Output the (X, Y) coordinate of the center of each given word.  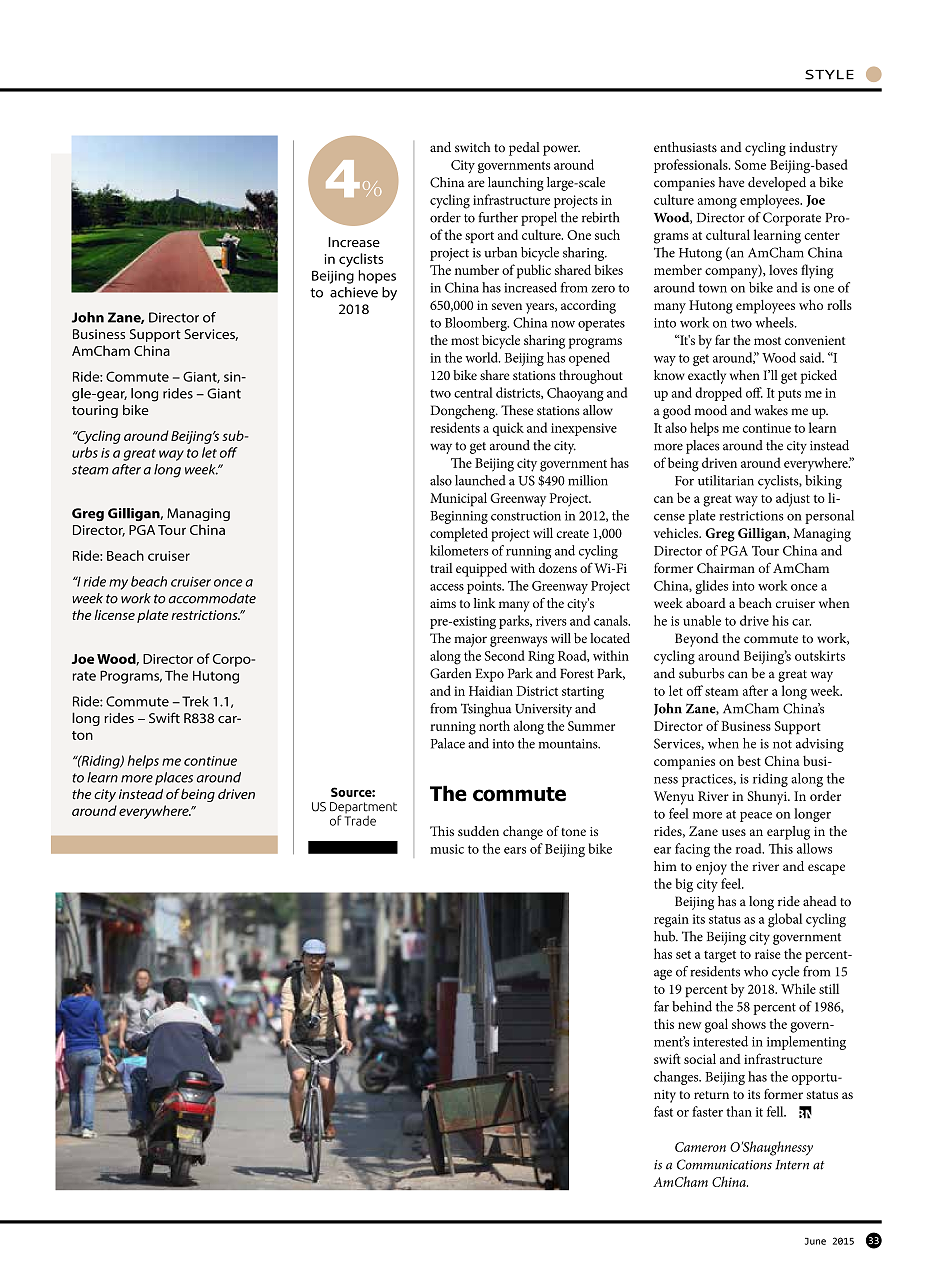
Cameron (700, 1147)
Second (505, 655)
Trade (360, 819)
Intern (792, 1165)
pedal (524, 149)
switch (473, 147)
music (447, 849)
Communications (724, 1164)
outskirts (820, 655)
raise (768, 954)
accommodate (212, 598)
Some (750, 165)
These (517, 410)
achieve (354, 292)
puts (789, 395)
